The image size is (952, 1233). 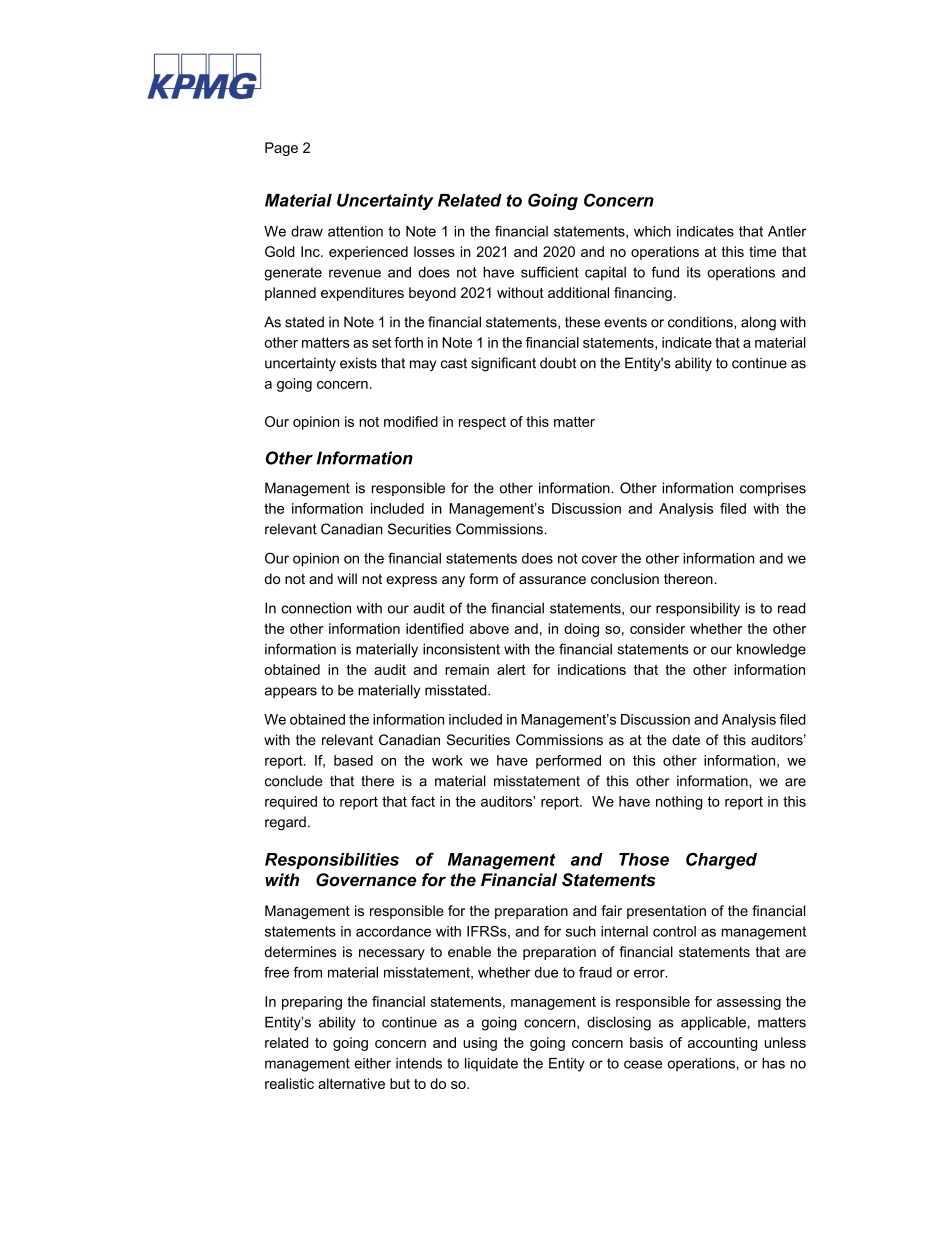 I want to click on nothing, so click(x=679, y=803).
